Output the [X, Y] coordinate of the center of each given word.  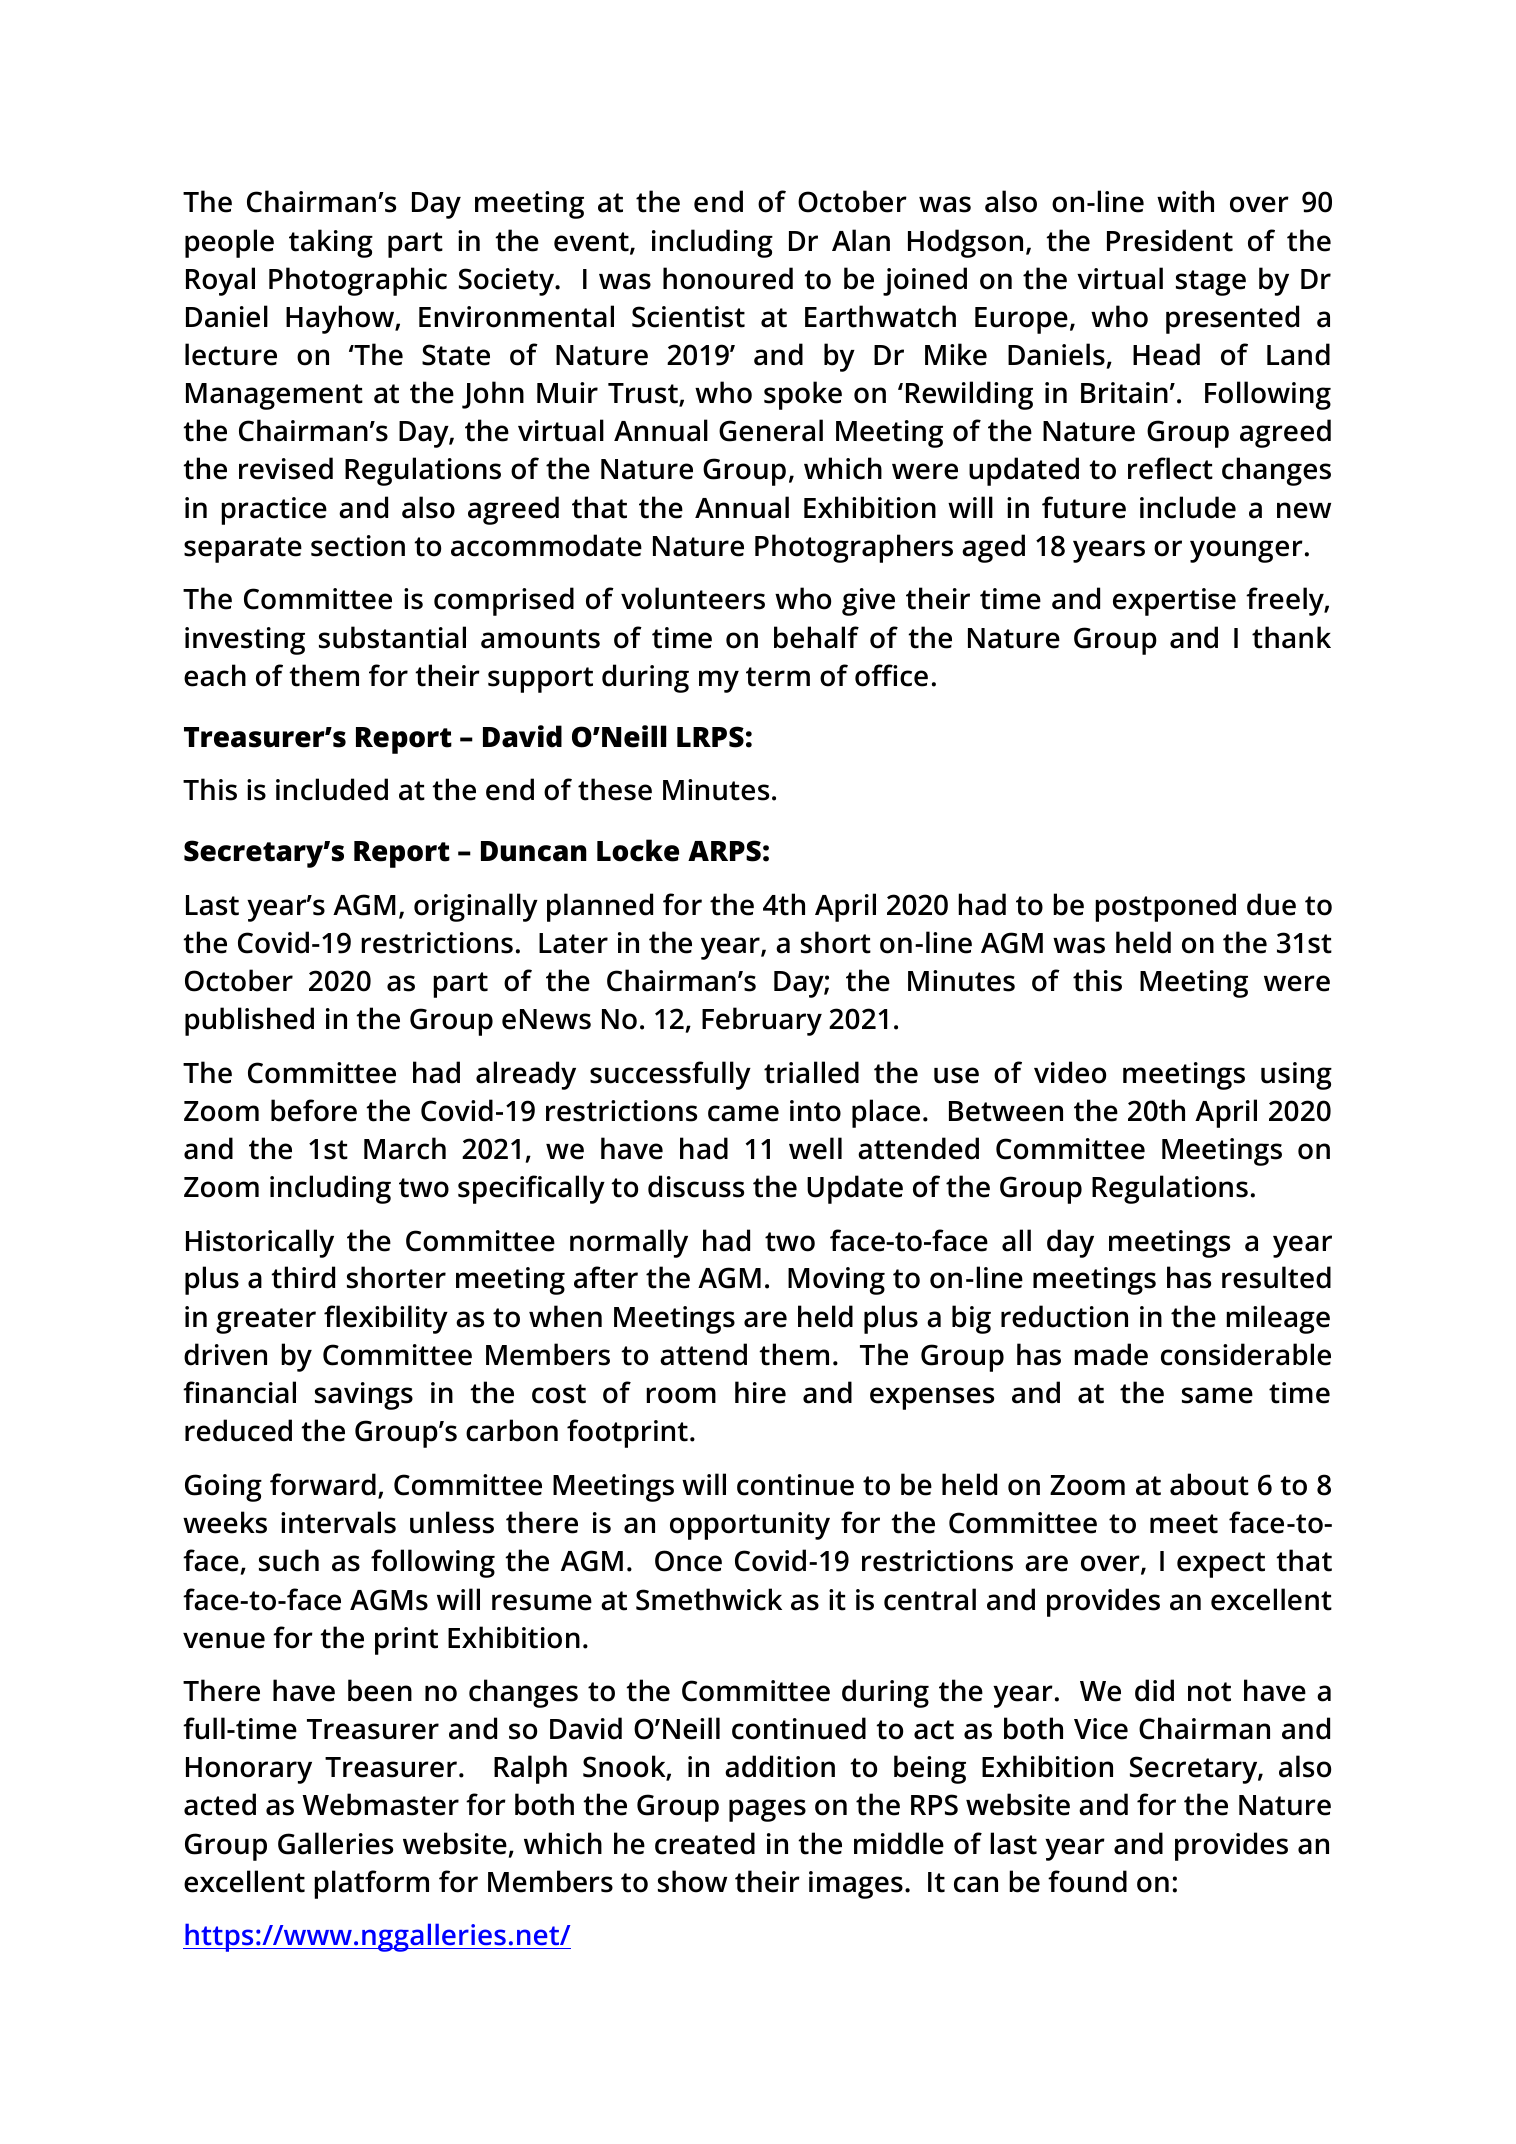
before [314, 1110]
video [1070, 1072]
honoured [728, 278]
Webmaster [380, 1804]
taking [331, 243]
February [762, 1021]
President [1170, 240]
